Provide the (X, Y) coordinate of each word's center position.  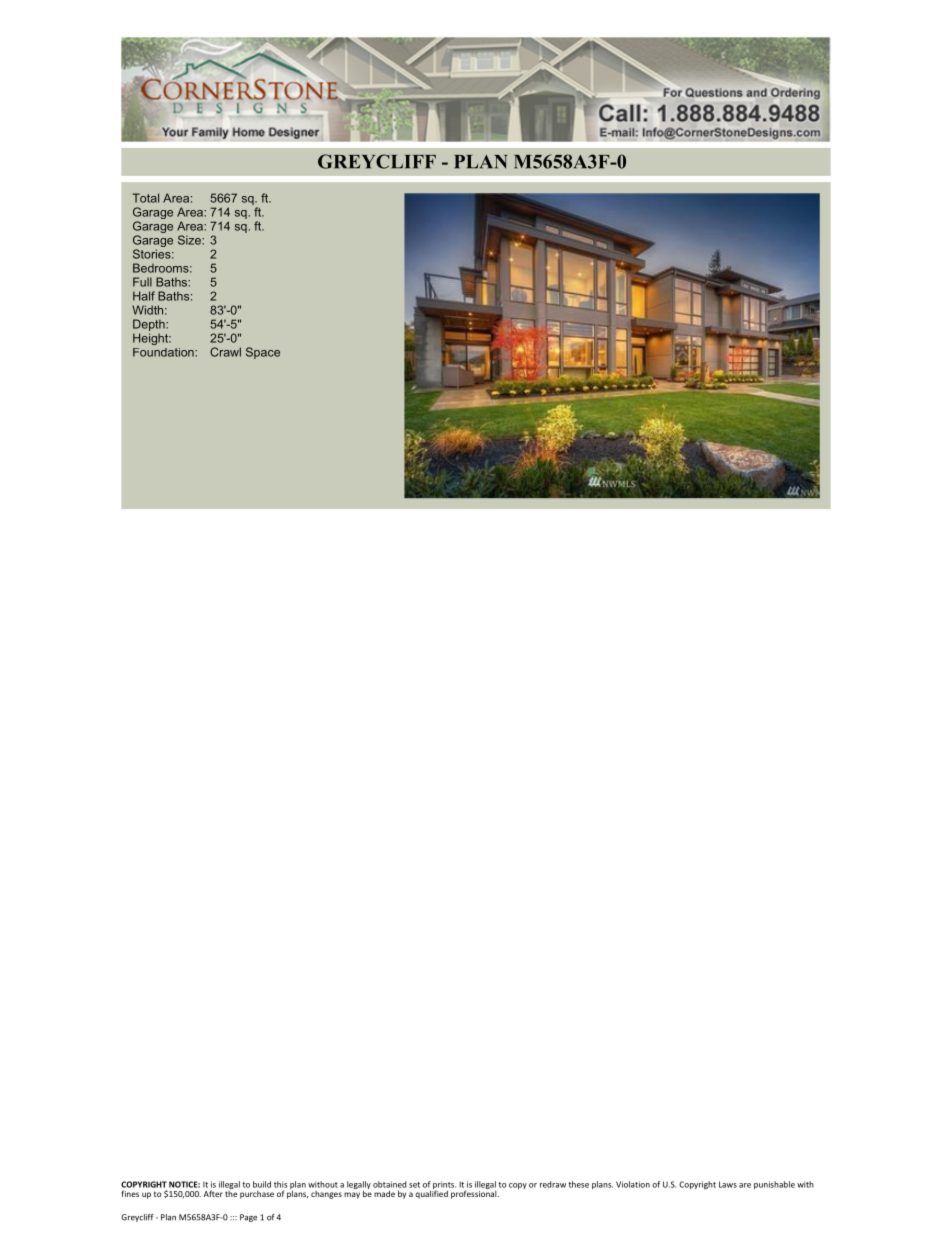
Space (263, 353)
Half (144, 296)
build (262, 1184)
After (213, 1193)
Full (142, 282)
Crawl (225, 352)
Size (190, 240)
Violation (633, 1184)
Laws (728, 1184)
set (414, 1185)
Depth (150, 325)
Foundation (164, 352)
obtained (390, 1184)
